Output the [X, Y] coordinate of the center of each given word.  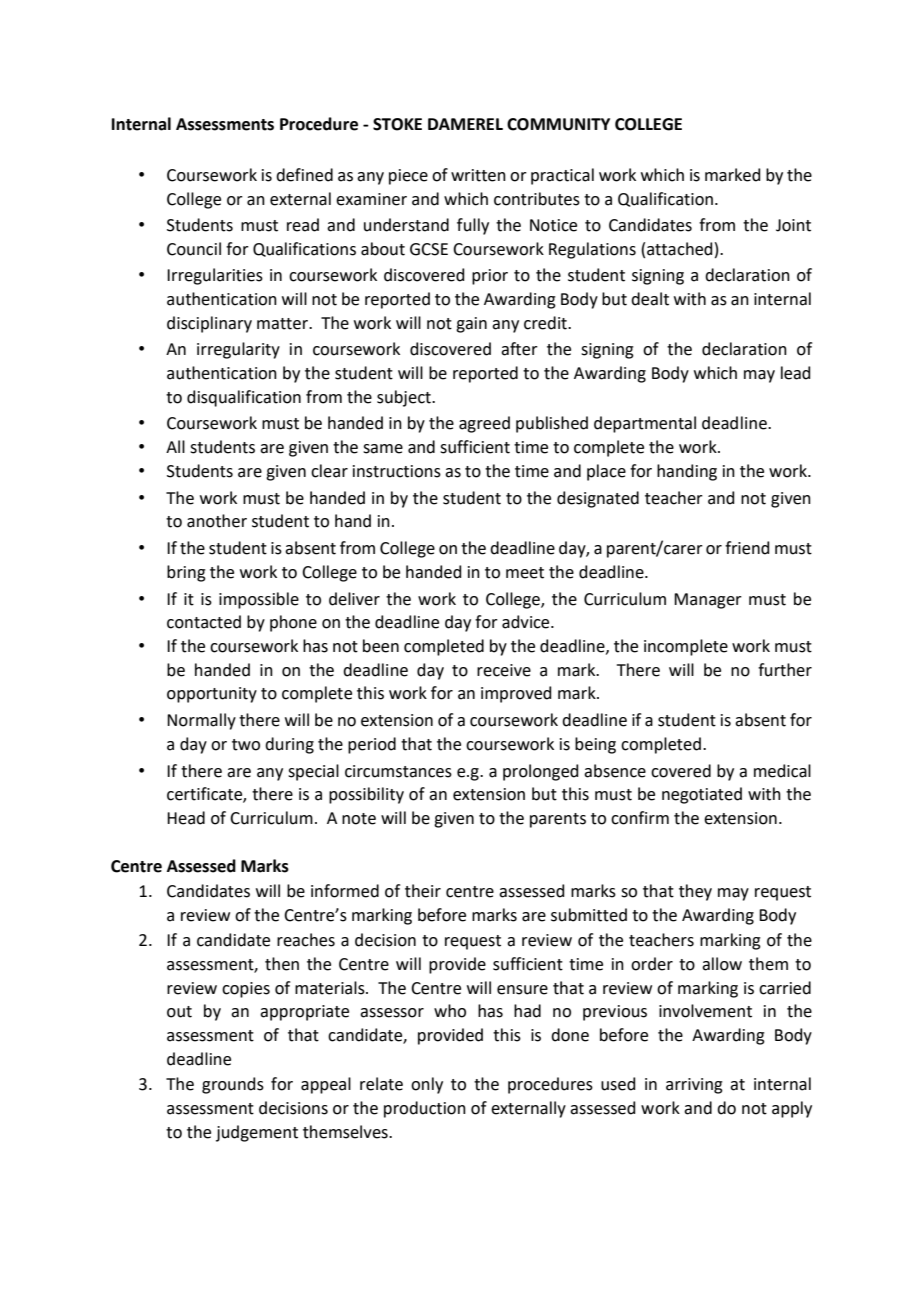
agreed [484, 424]
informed [345, 891]
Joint [793, 225]
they [695, 892]
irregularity [238, 350]
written [478, 175]
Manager [708, 601]
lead [796, 373]
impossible [259, 600]
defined [304, 175]
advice [527, 622]
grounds [233, 1085]
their [423, 891]
